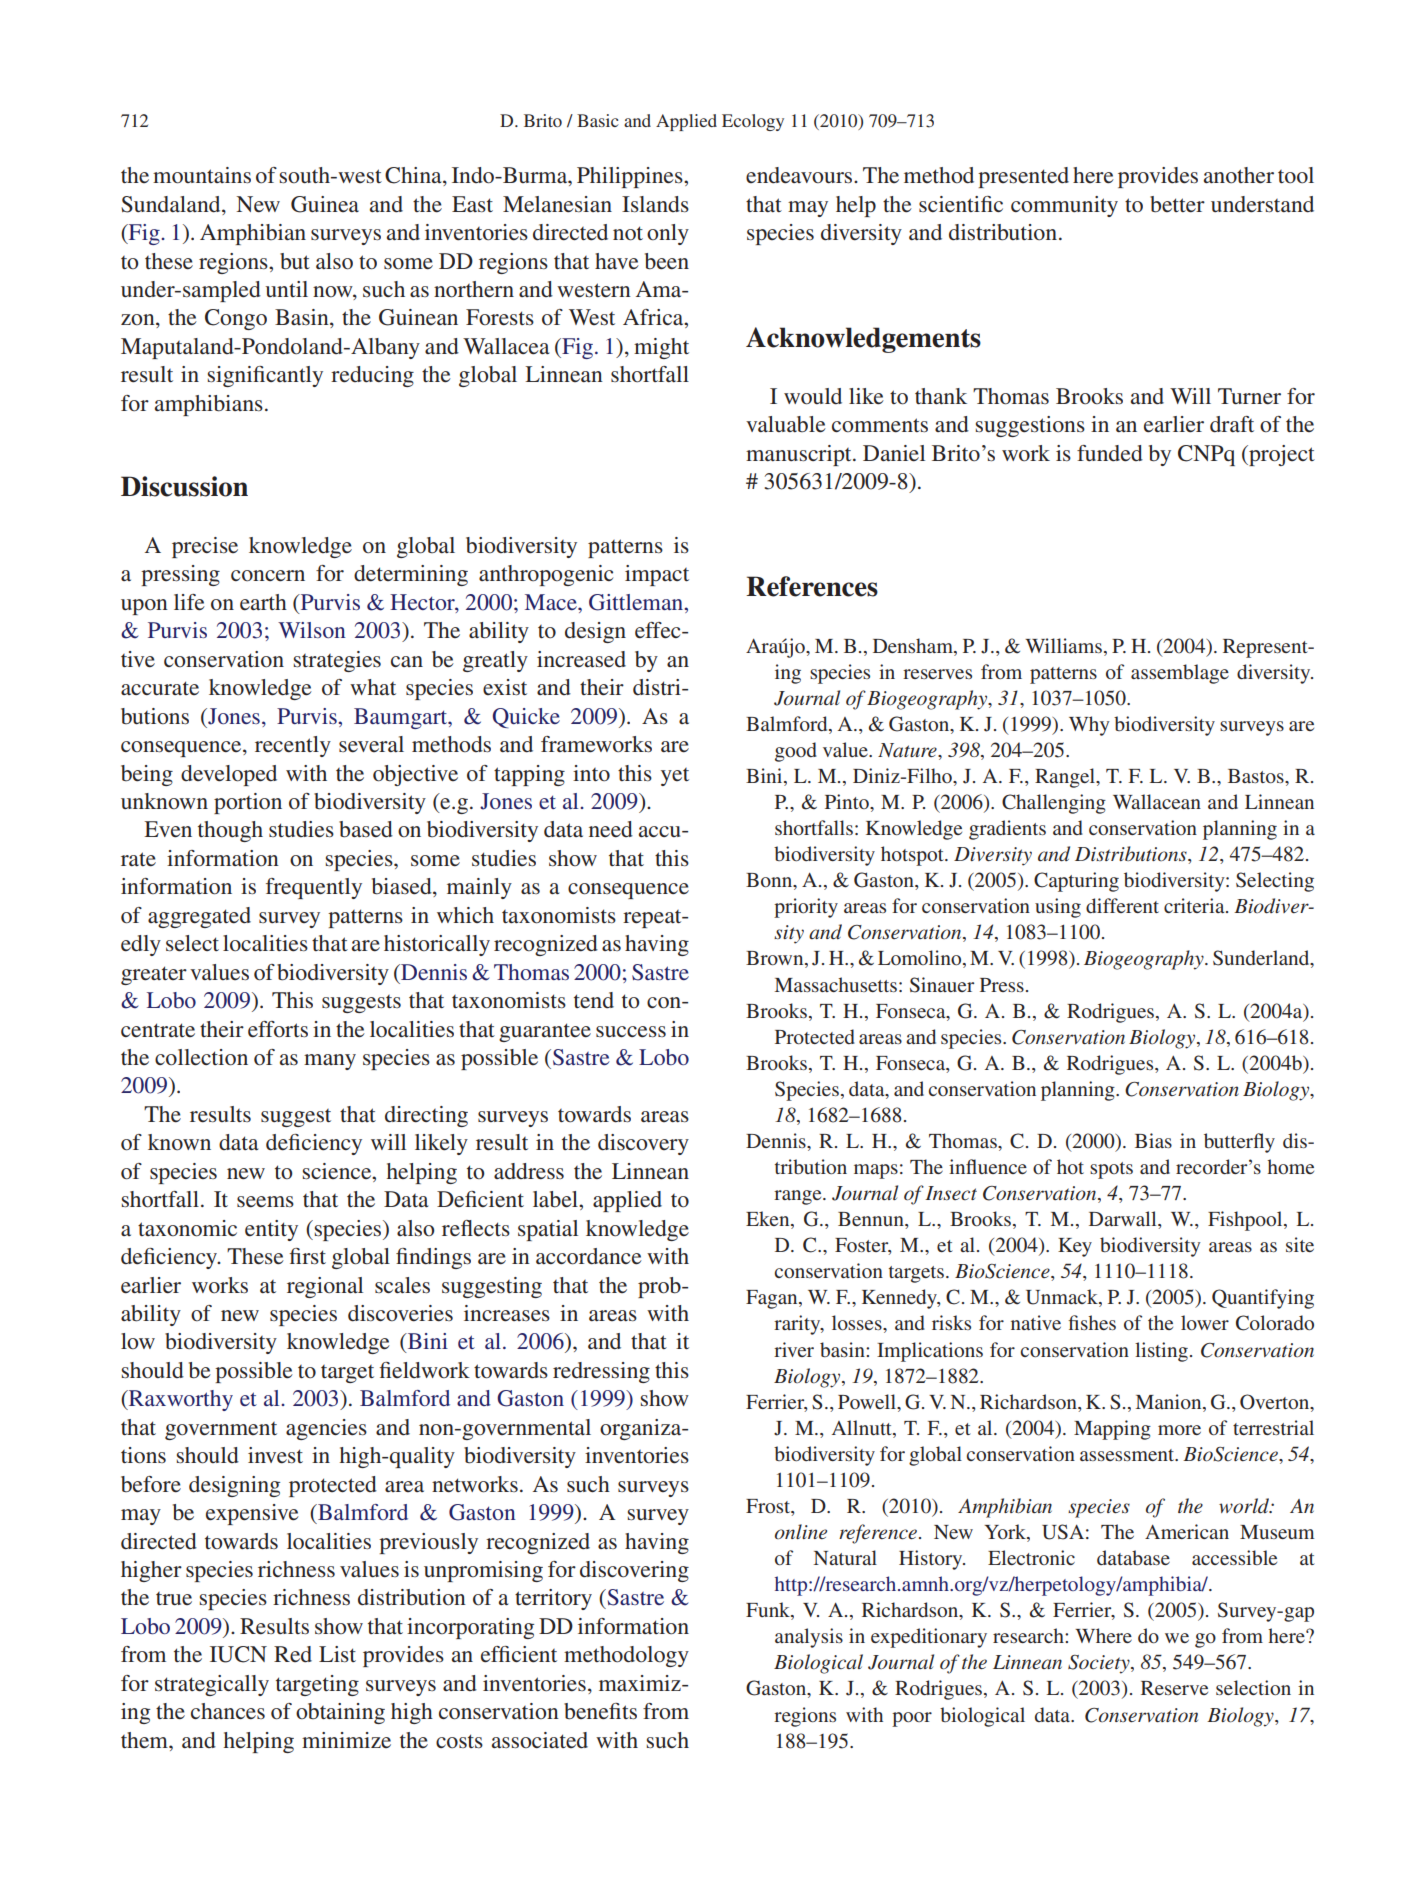 Image resolution: width=1415 pixels, height=1889 pixels. Describe the element at coordinates (1177, 204) in the page. I see `better` at that location.
